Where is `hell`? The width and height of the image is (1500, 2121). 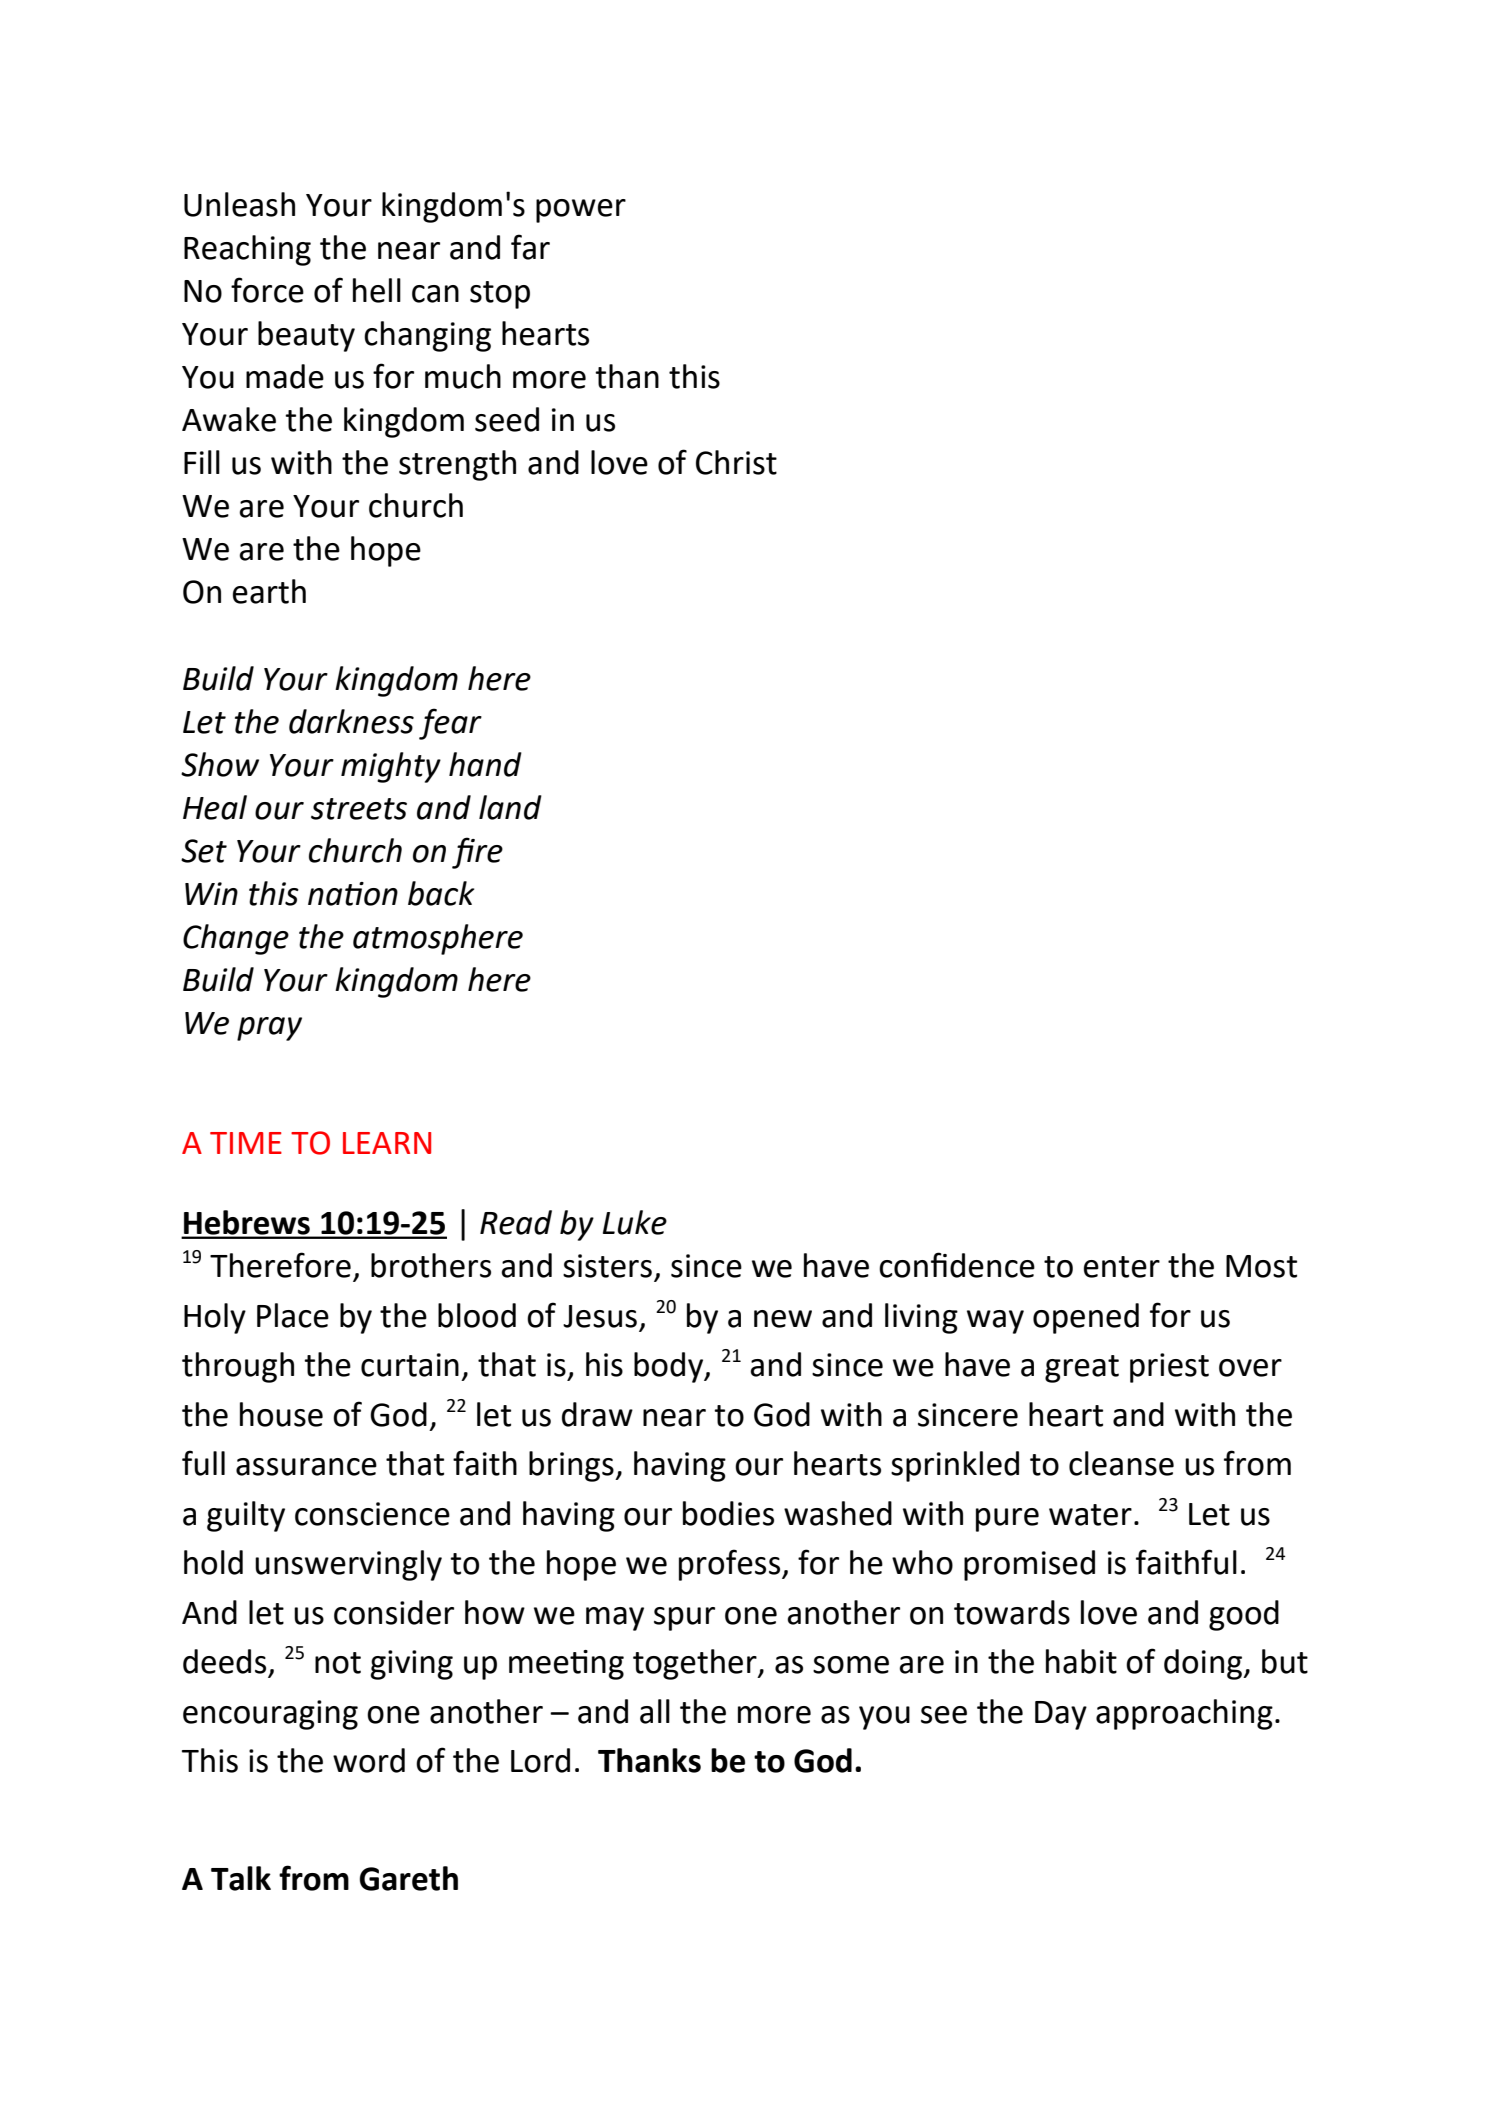
hell is located at coordinates (377, 290).
